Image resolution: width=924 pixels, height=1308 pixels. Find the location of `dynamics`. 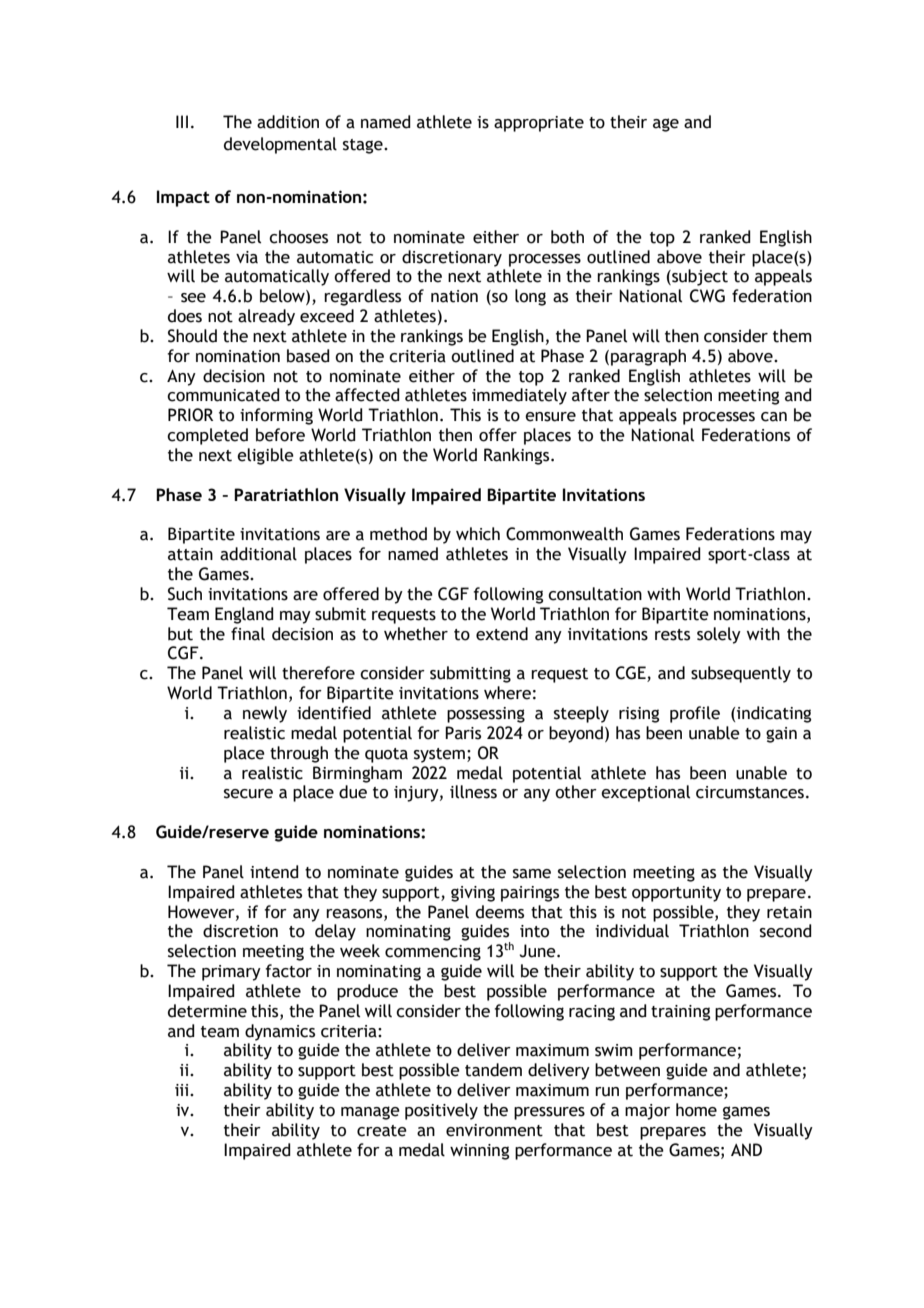

dynamics is located at coordinates (280, 1032).
